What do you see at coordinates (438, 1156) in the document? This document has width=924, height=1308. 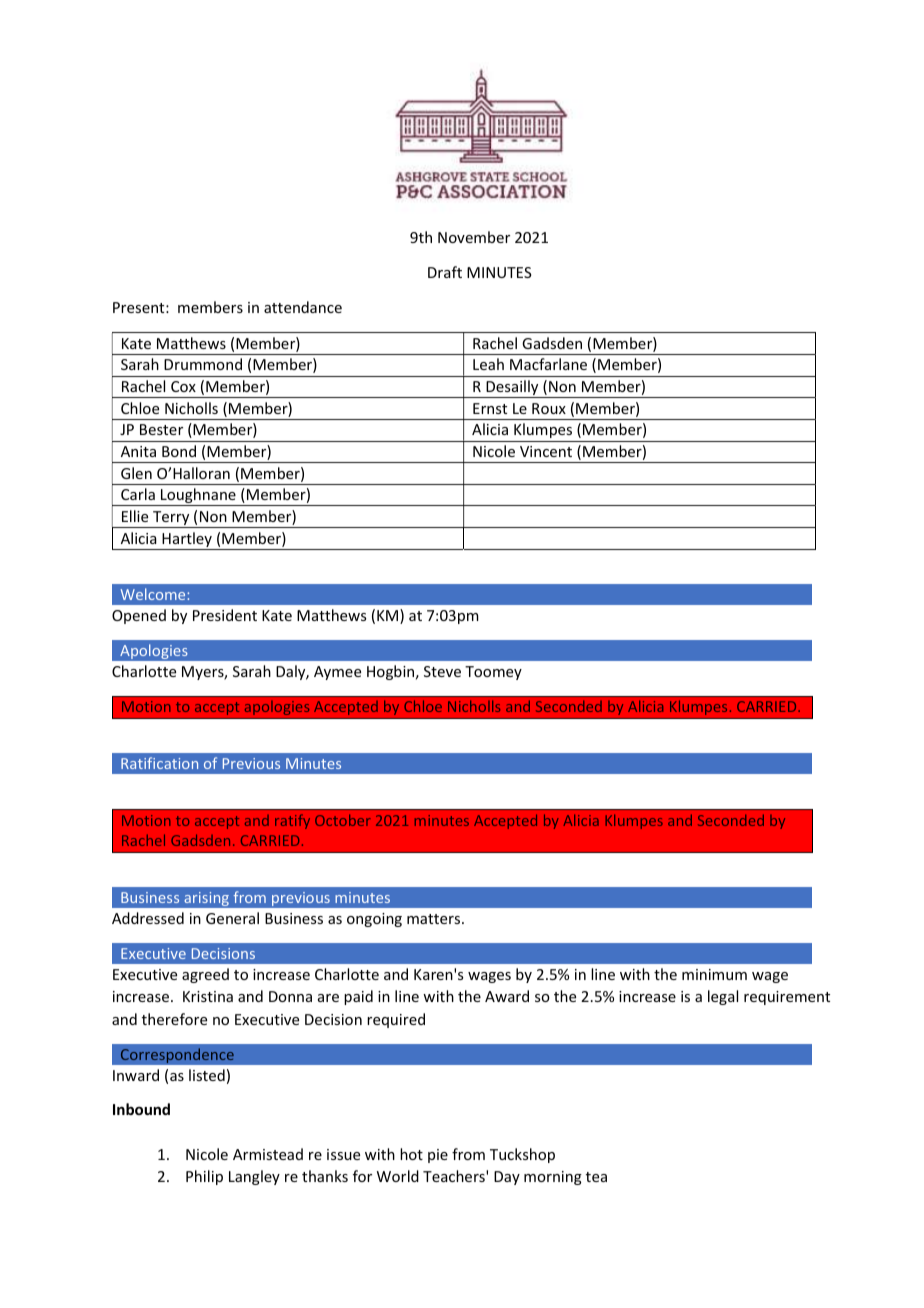 I see `pie` at bounding box center [438, 1156].
